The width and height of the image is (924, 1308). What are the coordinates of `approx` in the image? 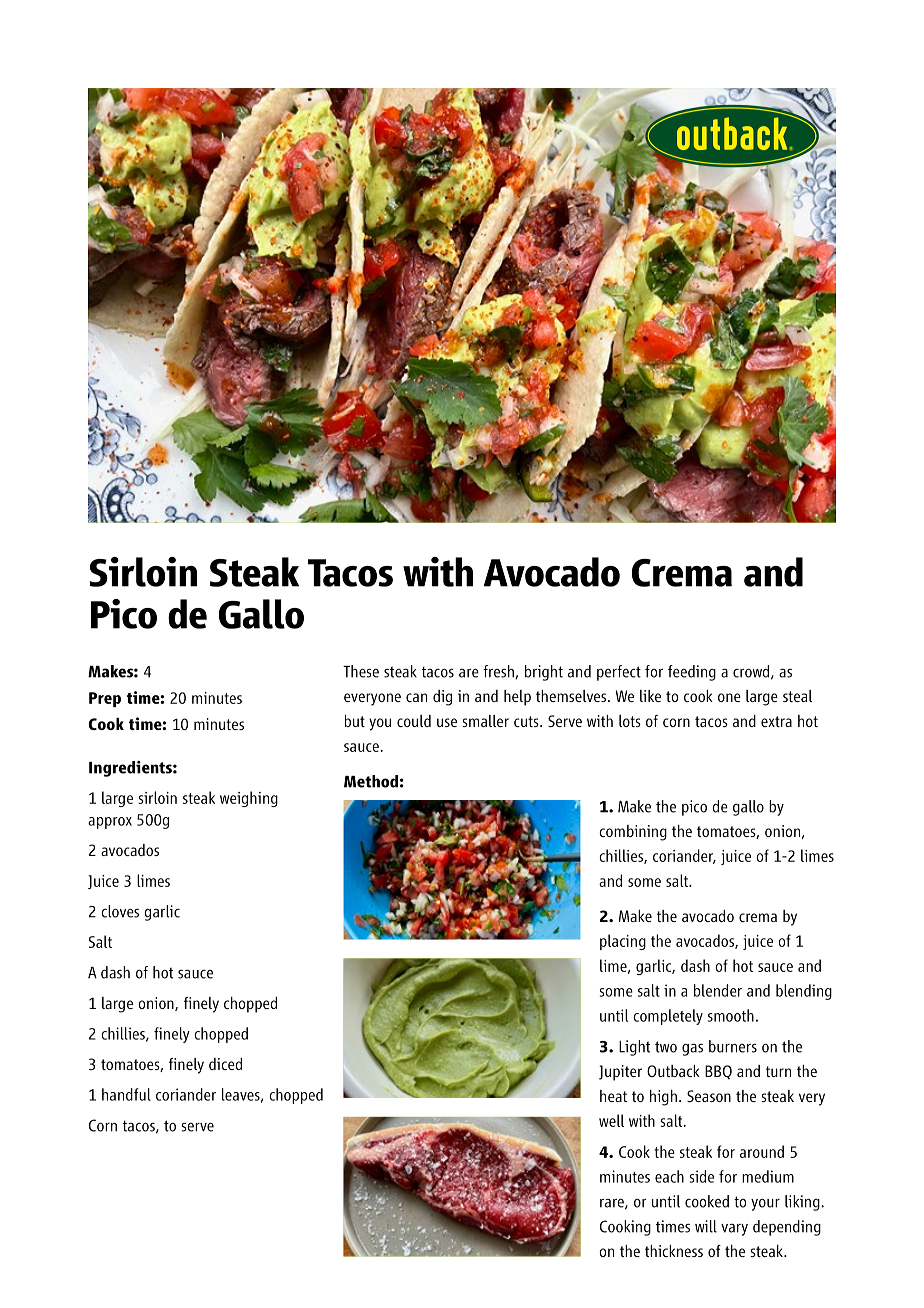 It's located at (110, 823).
